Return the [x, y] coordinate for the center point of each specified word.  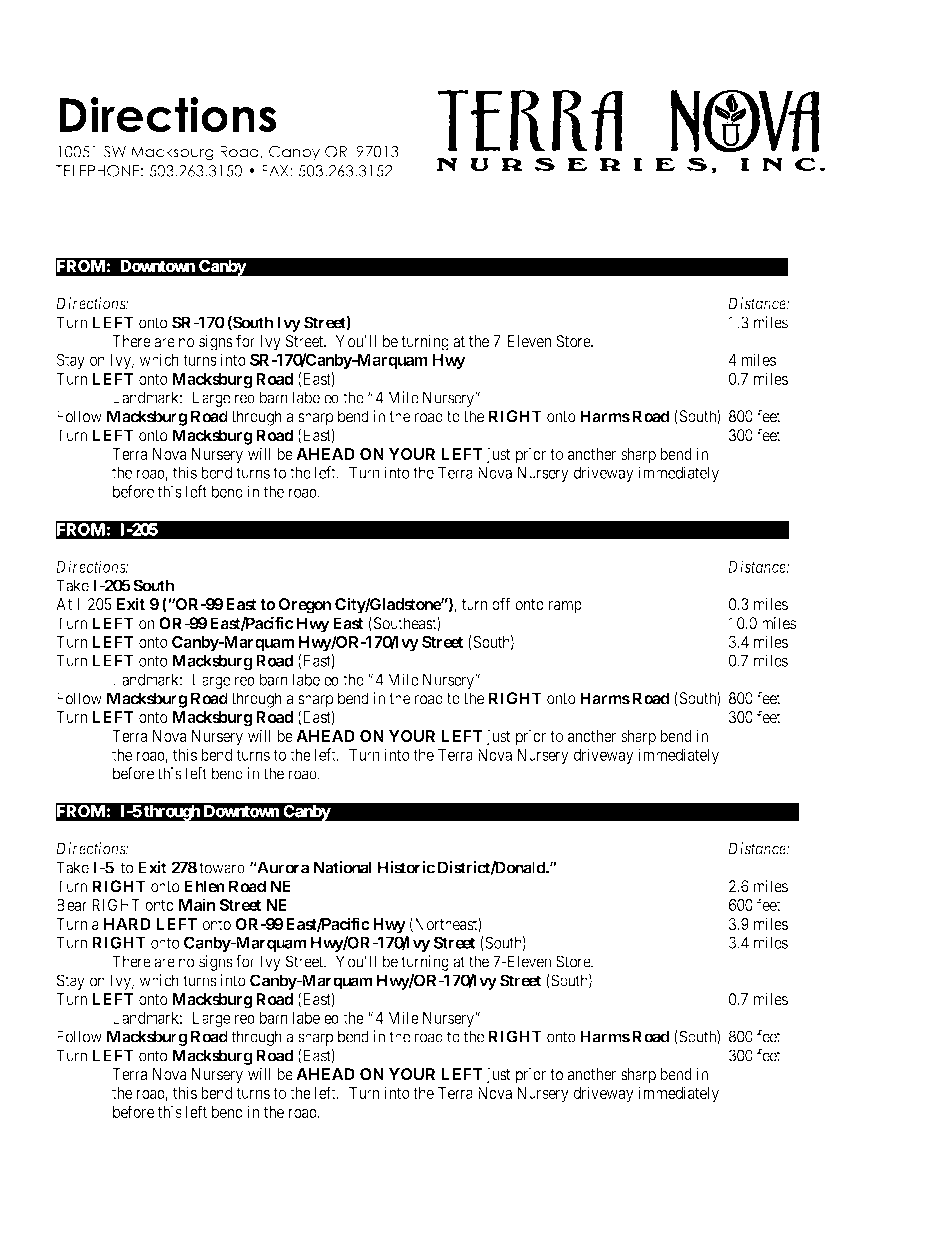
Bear [72, 905]
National [343, 867]
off [501, 604]
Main [197, 904]
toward [222, 867]
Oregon [305, 606]
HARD [127, 924]
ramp [565, 607]
